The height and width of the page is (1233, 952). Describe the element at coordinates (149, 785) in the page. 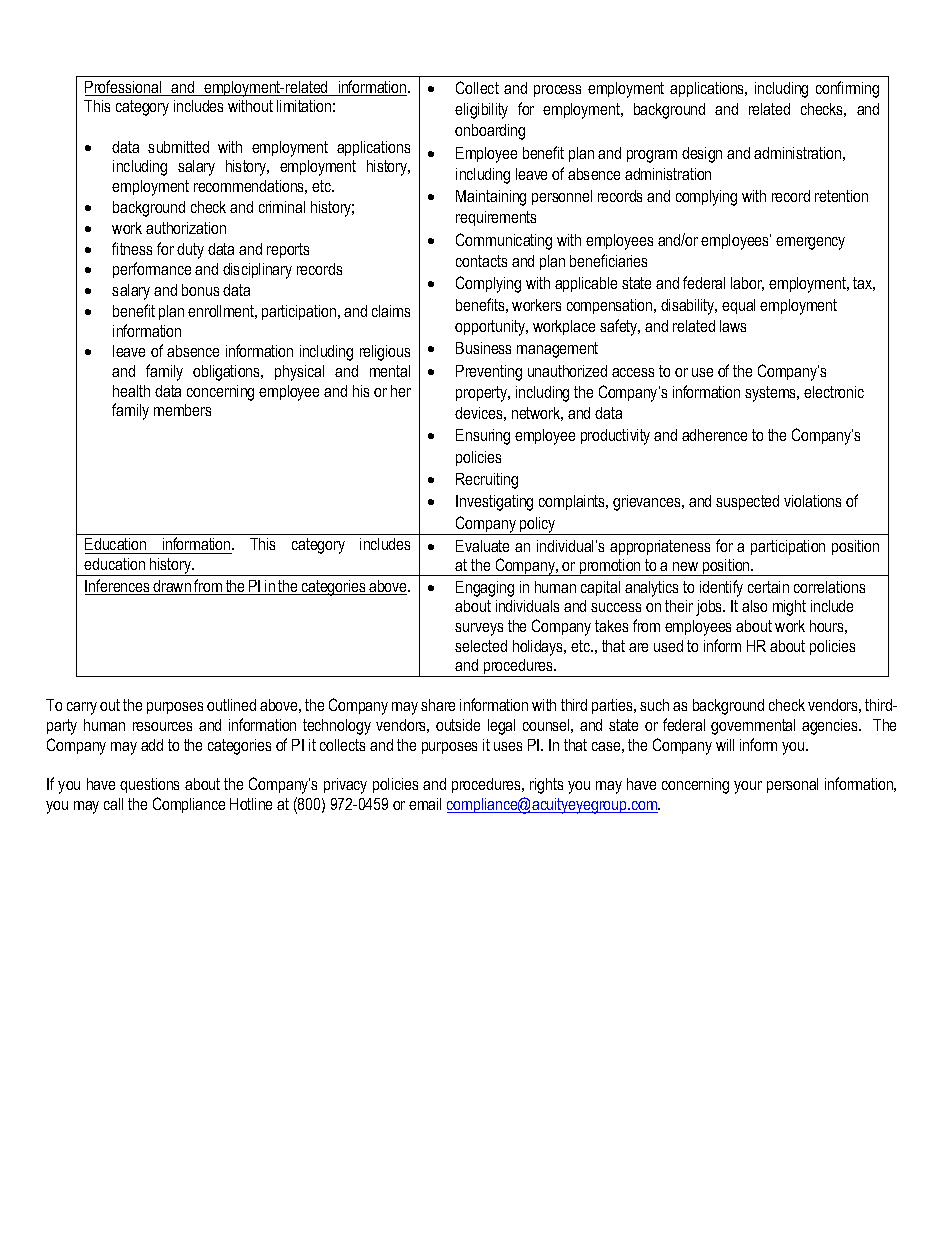

I see `questions` at that location.
